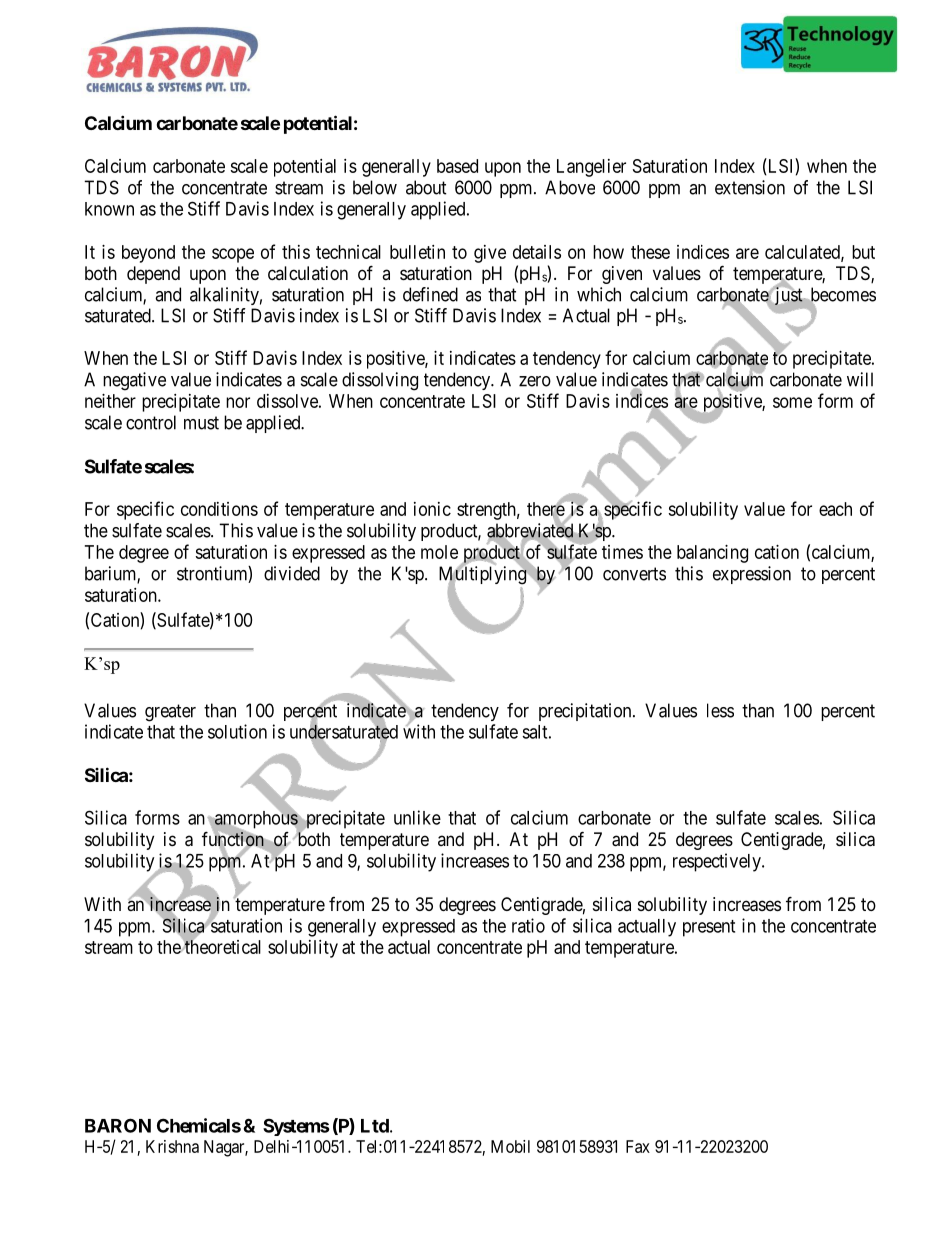 Image resolution: width=952 pixels, height=1233 pixels. I want to click on Fax, so click(638, 1146).
